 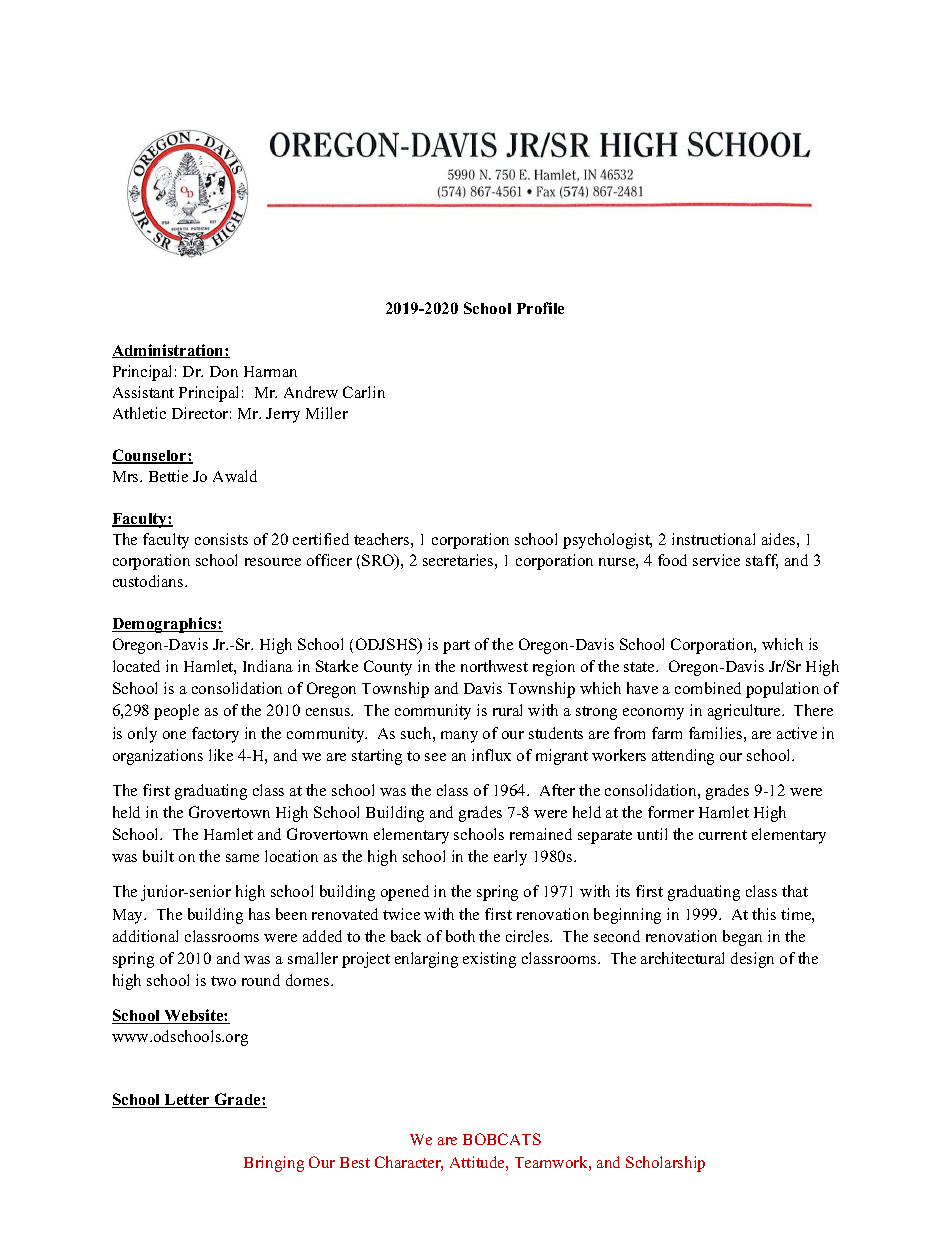 What do you see at coordinates (169, 351) in the document?
I see `Administration` at bounding box center [169, 351].
